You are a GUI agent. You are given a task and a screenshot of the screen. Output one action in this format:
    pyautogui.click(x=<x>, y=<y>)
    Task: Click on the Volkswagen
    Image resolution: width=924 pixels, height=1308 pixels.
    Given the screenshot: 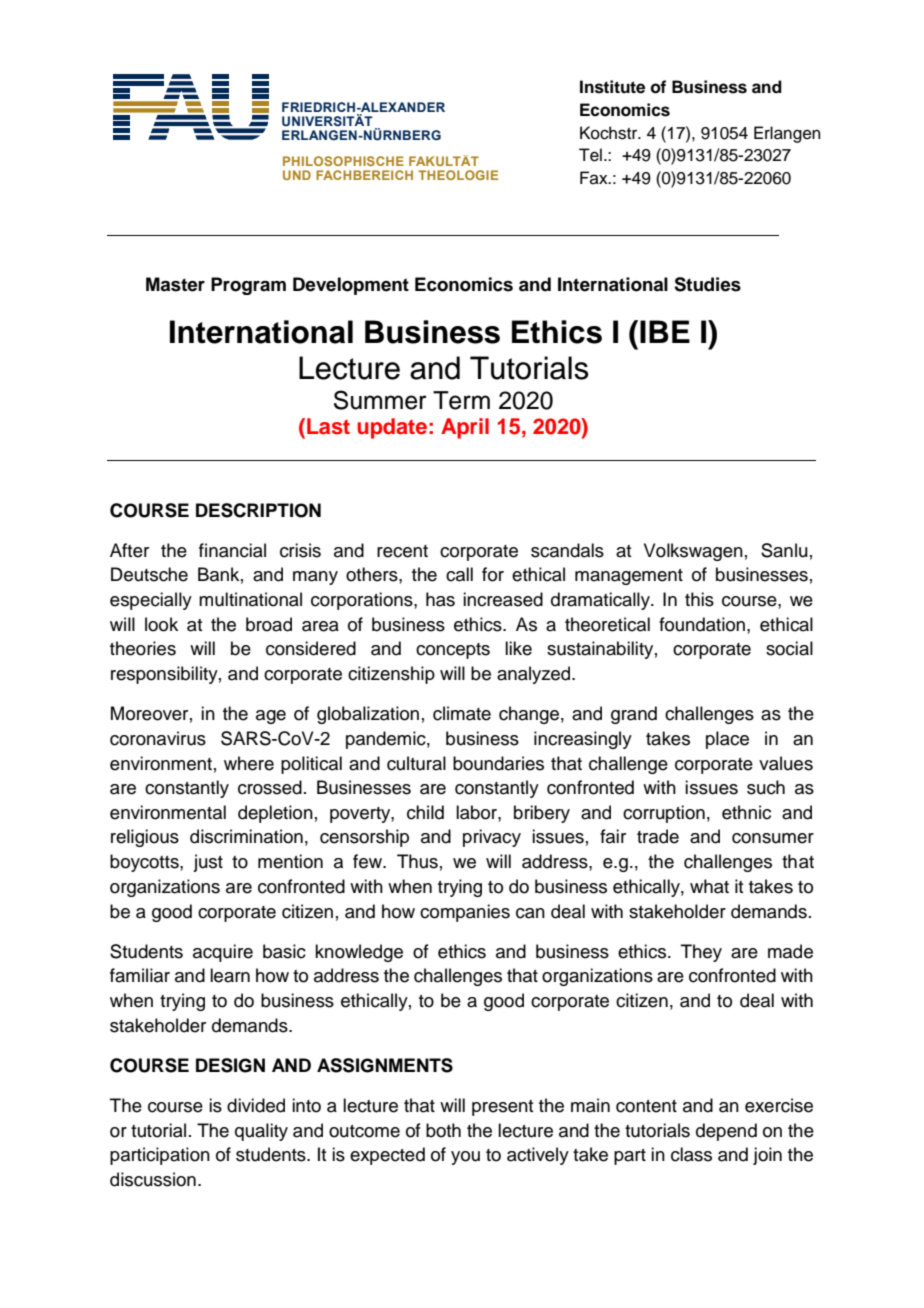 What is the action you would take?
    pyautogui.click(x=693, y=552)
